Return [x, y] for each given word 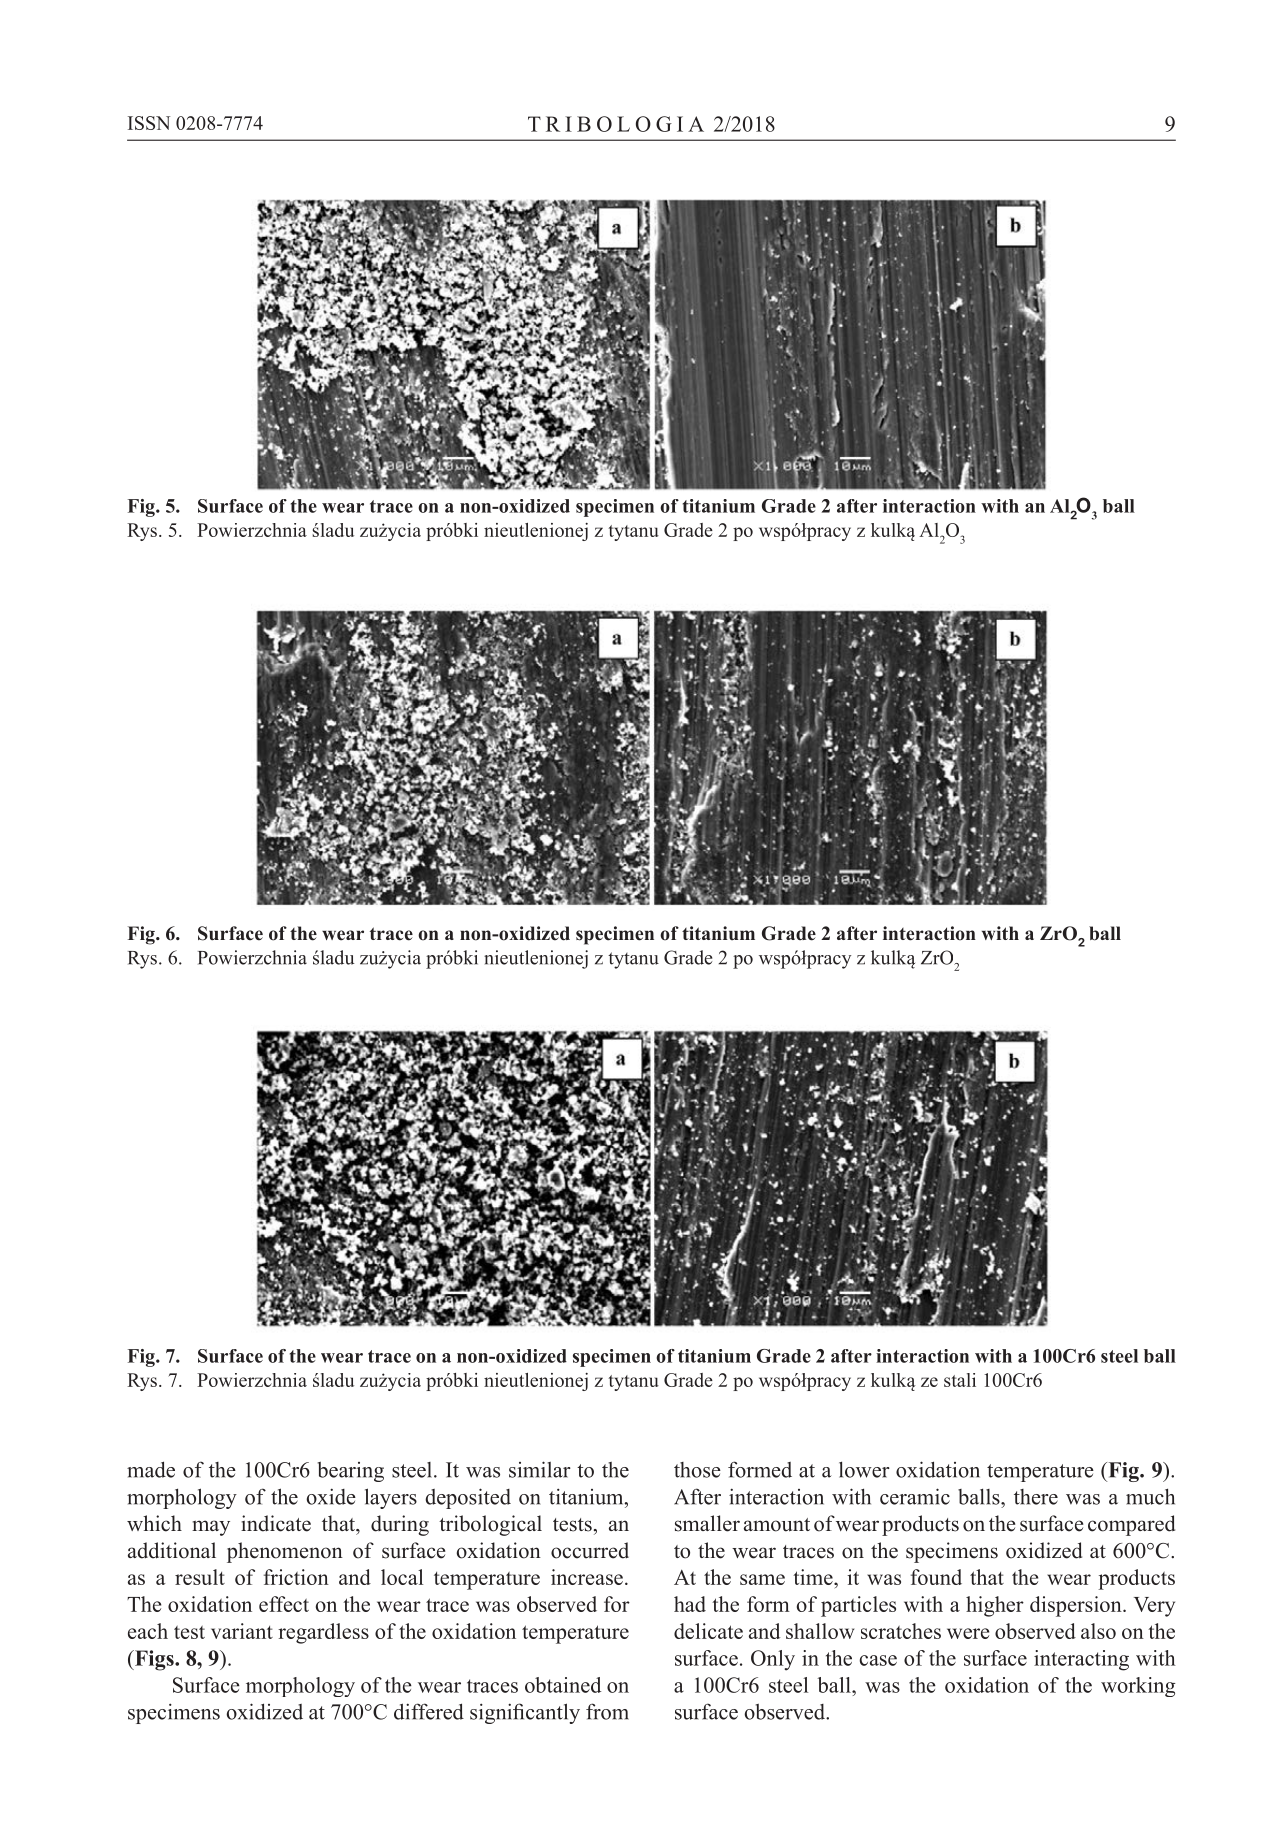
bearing [351, 1472]
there [1036, 1497]
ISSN [149, 123]
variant [242, 1631]
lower [864, 1469]
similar [540, 1469]
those [697, 1470]
